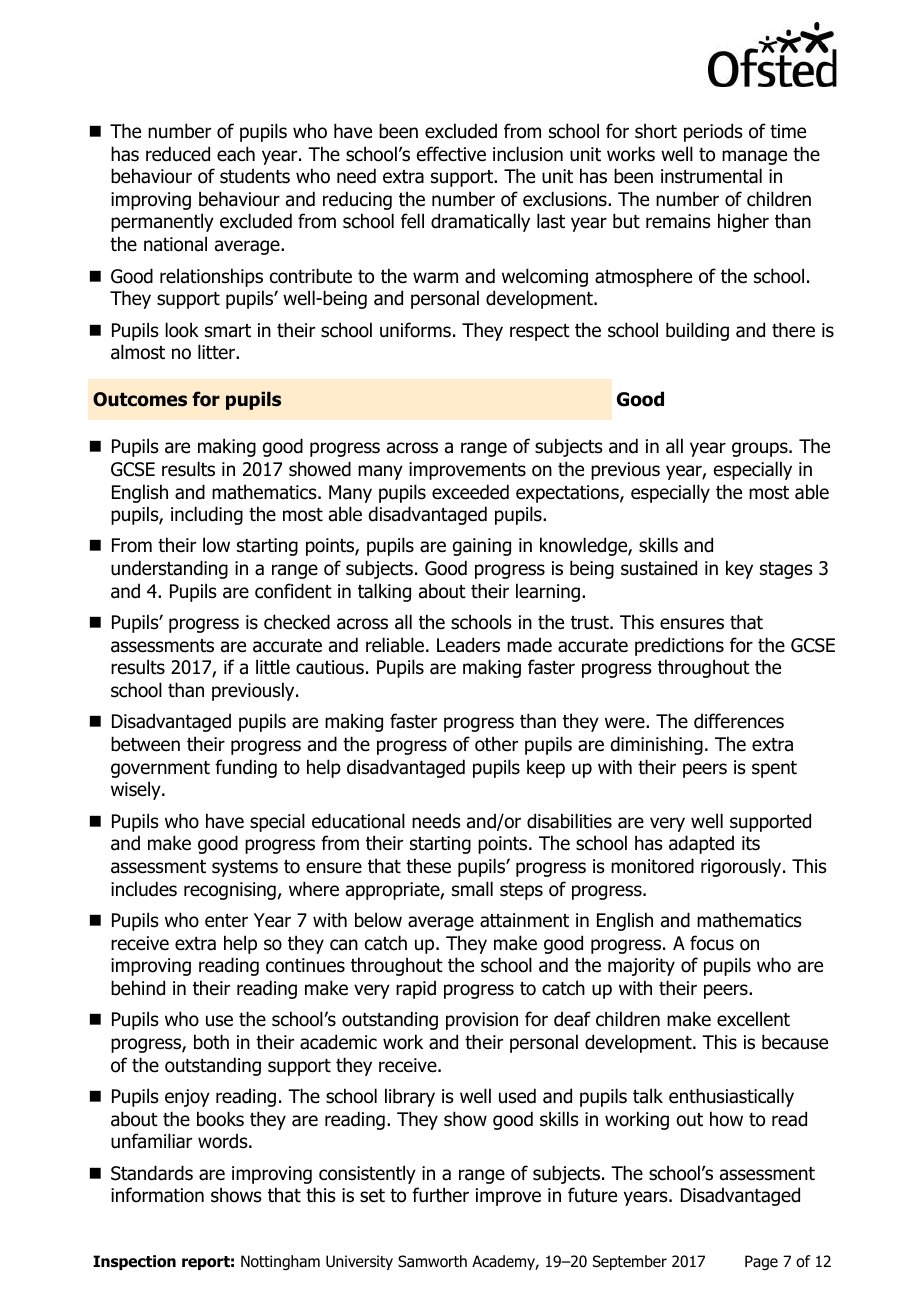 Image resolution: width=924 pixels, height=1310 pixels. I want to click on information, so click(157, 1195).
